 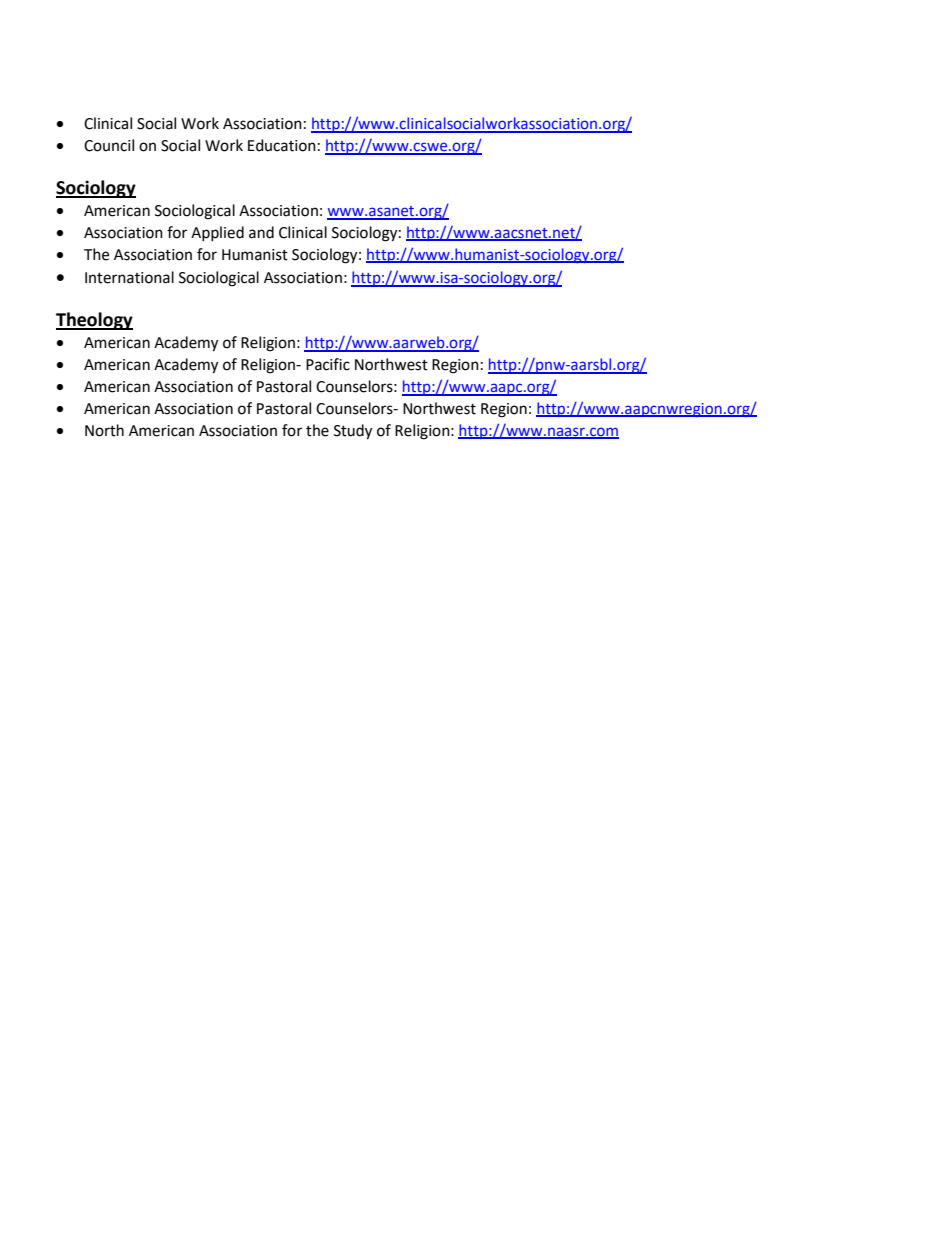 What do you see at coordinates (261, 232) in the screenshot?
I see `and` at bounding box center [261, 232].
